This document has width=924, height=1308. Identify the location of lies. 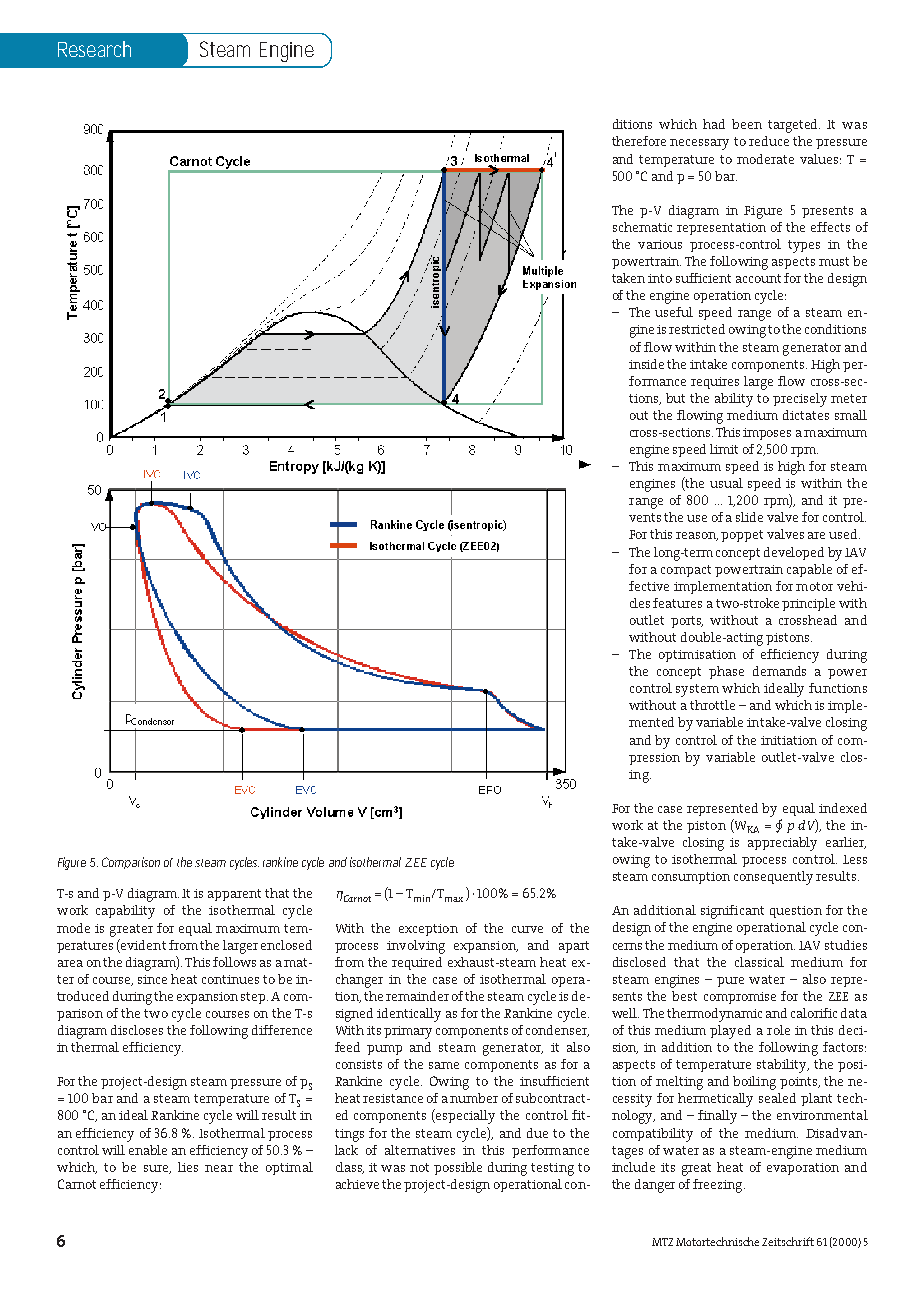
(188, 1167).
